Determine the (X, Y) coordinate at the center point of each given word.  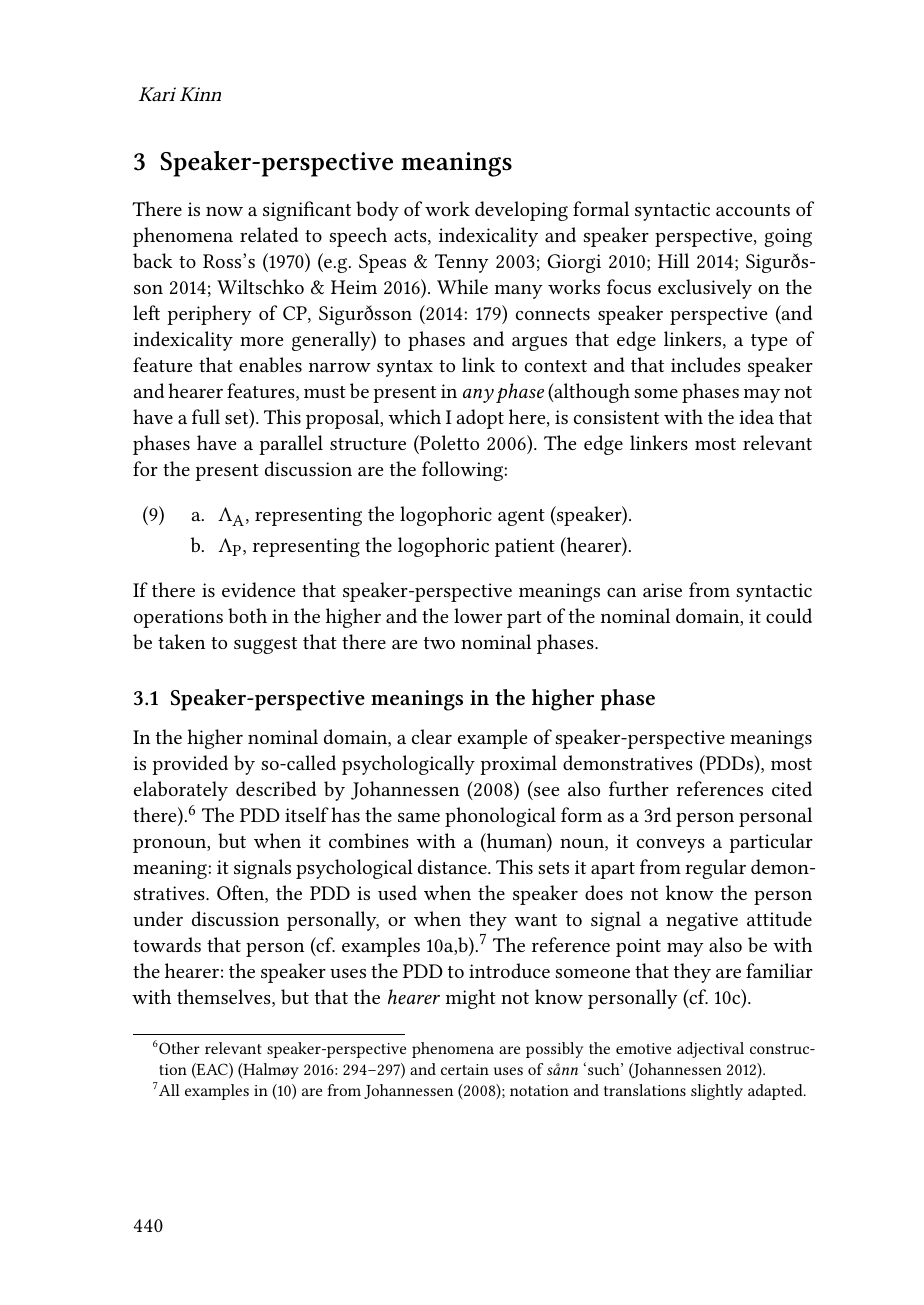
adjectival (710, 1050)
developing (521, 211)
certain (465, 1069)
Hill (673, 260)
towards (167, 944)
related (269, 234)
